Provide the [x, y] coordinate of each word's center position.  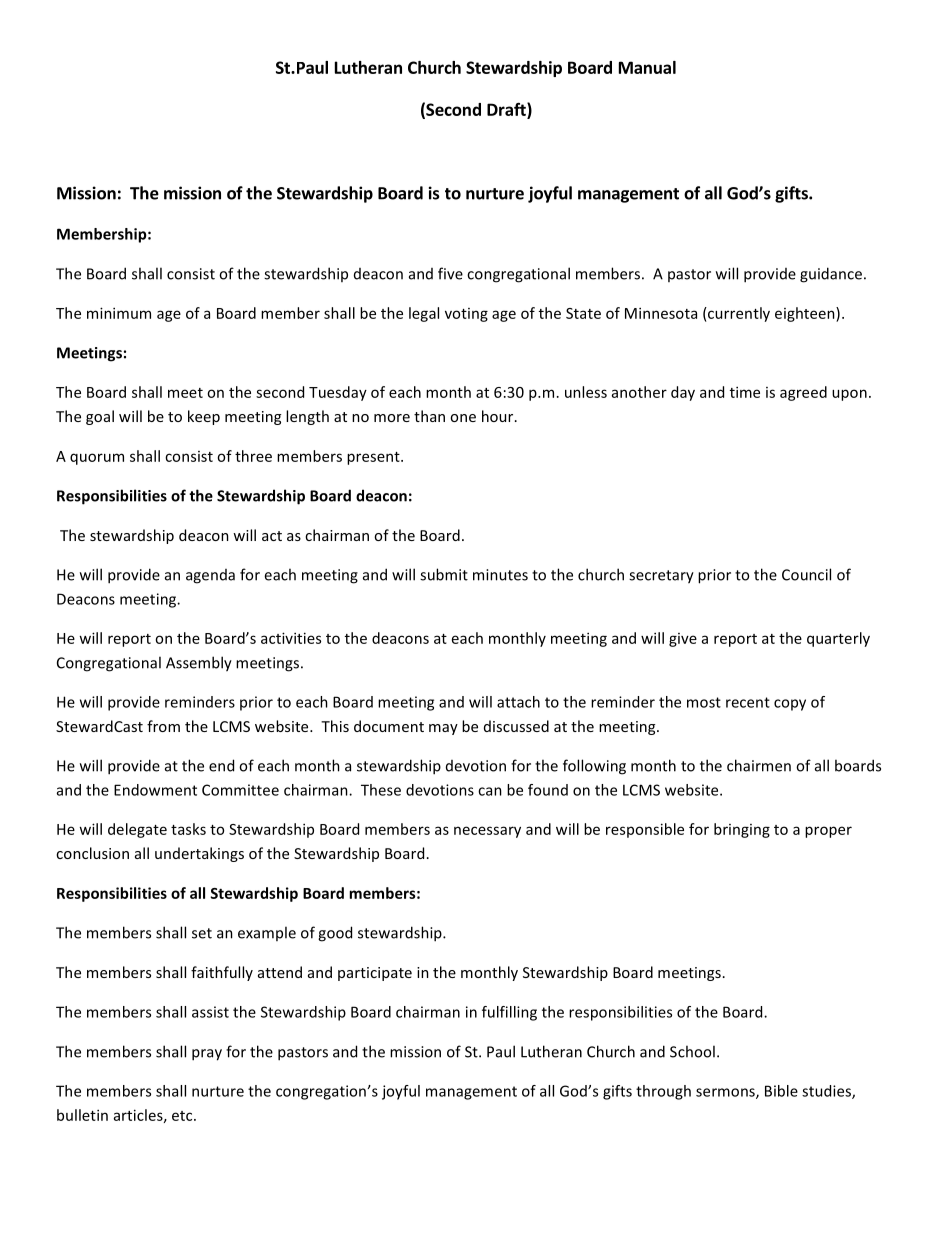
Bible [781, 1091]
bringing [742, 830]
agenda [210, 576]
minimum [119, 313]
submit [444, 574]
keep [204, 417]
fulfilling [509, 1013]
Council [806, 574]
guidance [831, 275]
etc [183, 1116]
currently [738, 314]
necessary [487, 832]
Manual [647, 67]
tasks [188, 829]
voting [466, 315]
